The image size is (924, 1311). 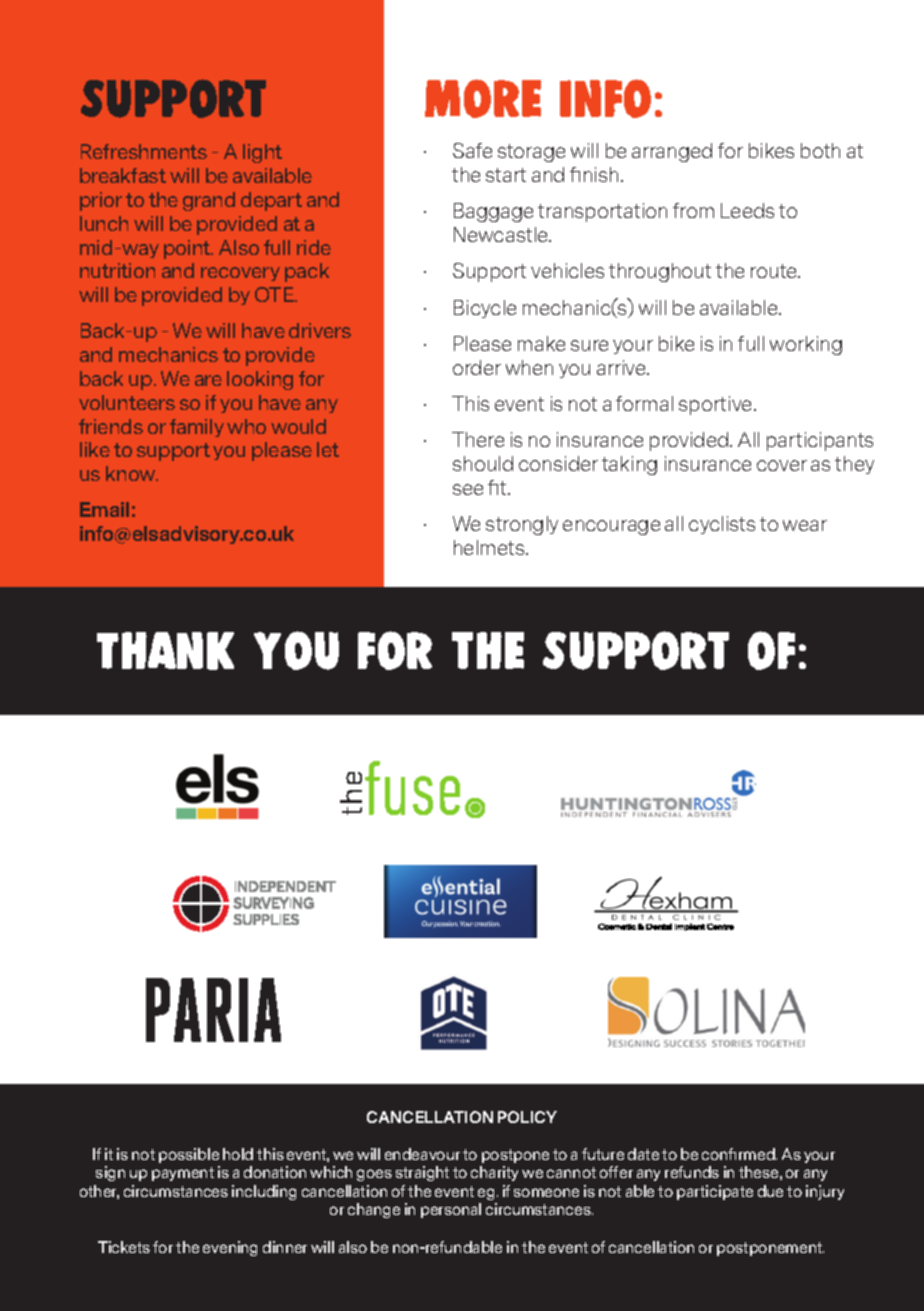 What do you see at coordinates (183, 1174) in the screenshot?
I see `payment` at bounding box center [183, 1174].
